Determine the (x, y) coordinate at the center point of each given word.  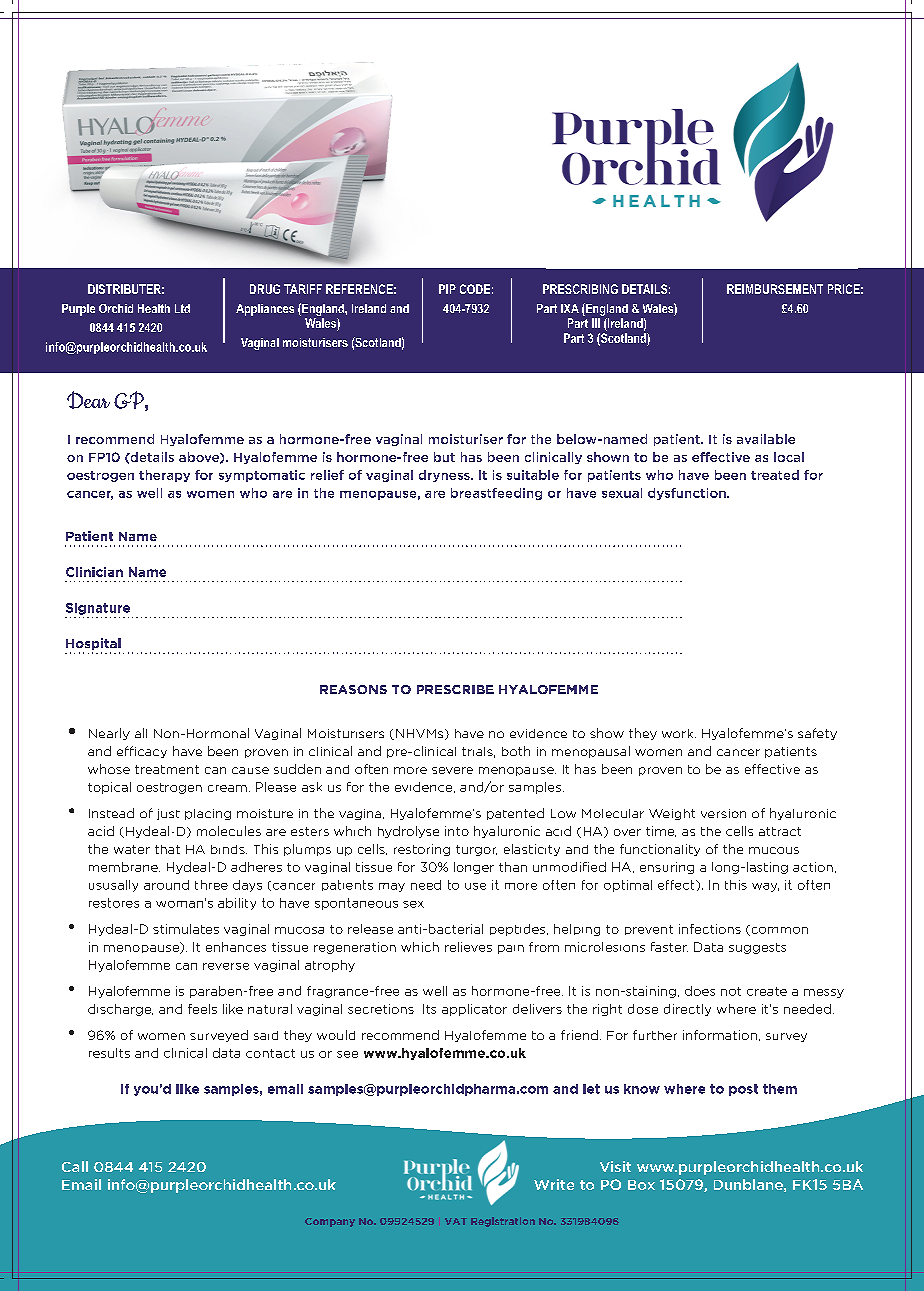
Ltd (182, 308)
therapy (164, 476)
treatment (167, 769)
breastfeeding (496, 494)
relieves (468, 947)
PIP (447, 289)
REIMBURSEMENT (775, 289)
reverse (226, 966)
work (679, 733)
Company (330, 1222)
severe (452, 770)
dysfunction (688, 494)
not (731, 991)
